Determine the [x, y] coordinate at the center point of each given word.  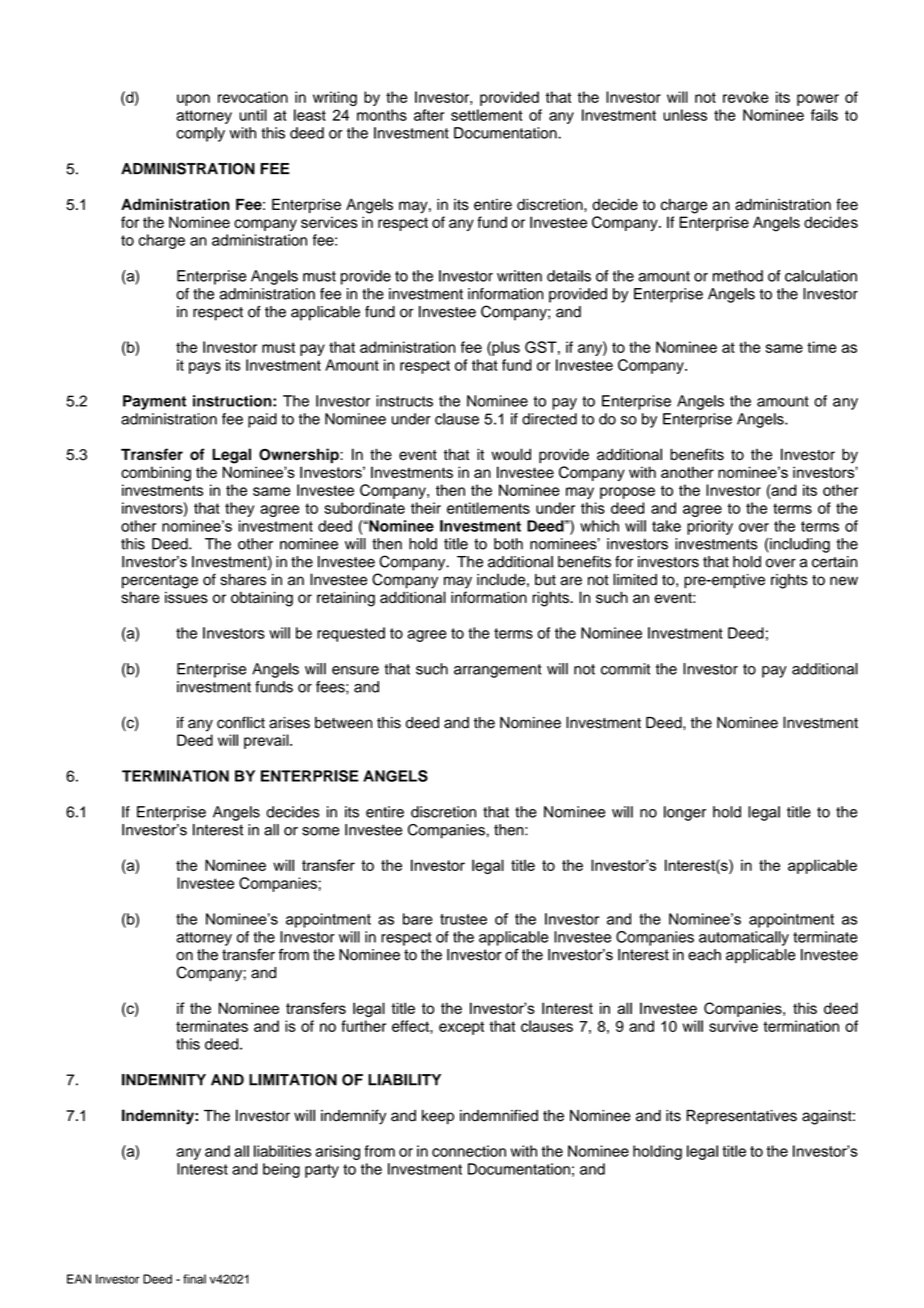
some [321, 831]
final [194, 1279]
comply [201, 134]
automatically [744, 938]
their [426, 508]
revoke [746, 97]
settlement [487, 115]
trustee [463, 919]
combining [156, 474]
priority [710, 527]
